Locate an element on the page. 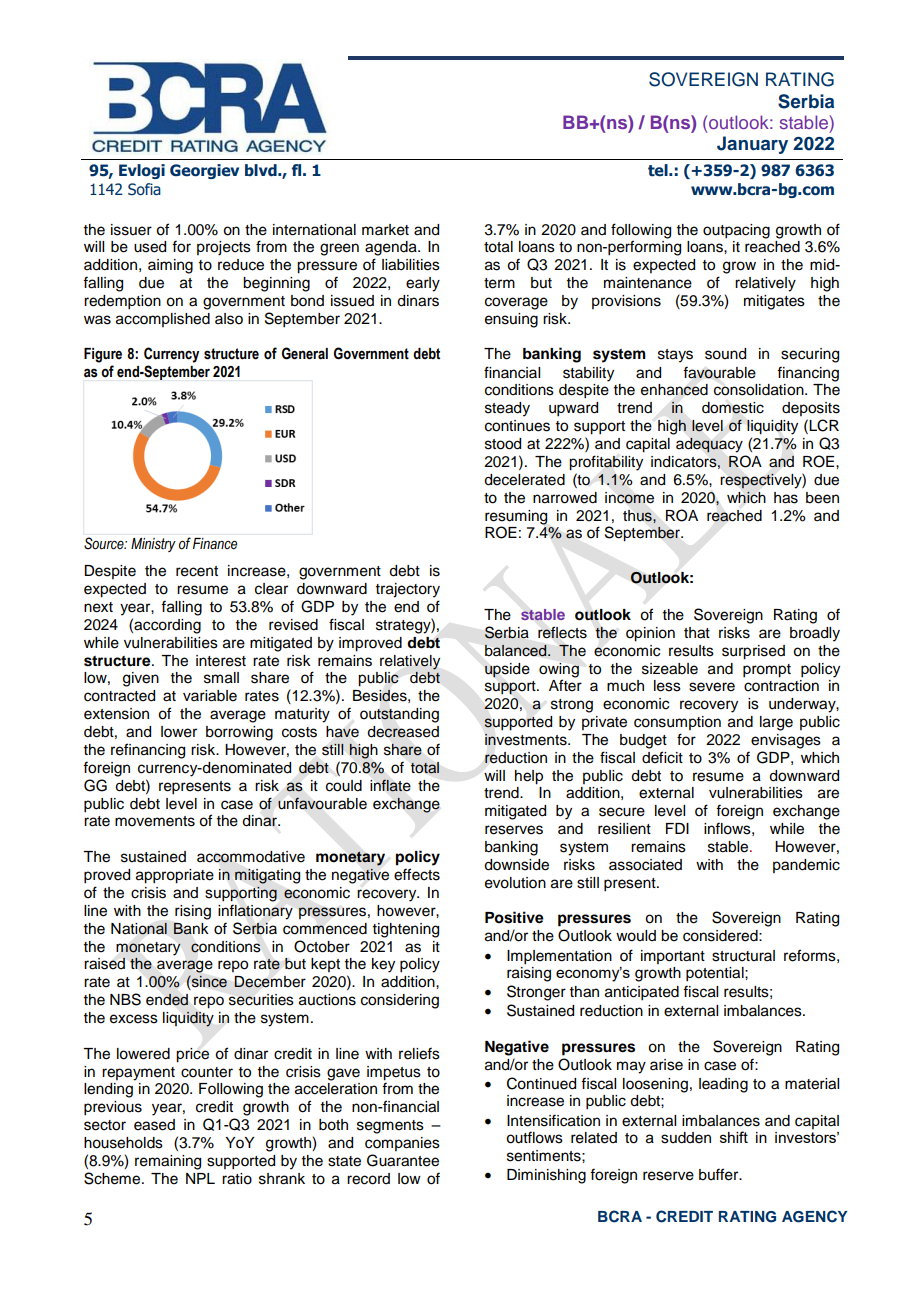  stood is located at coordinates (503, 444).
